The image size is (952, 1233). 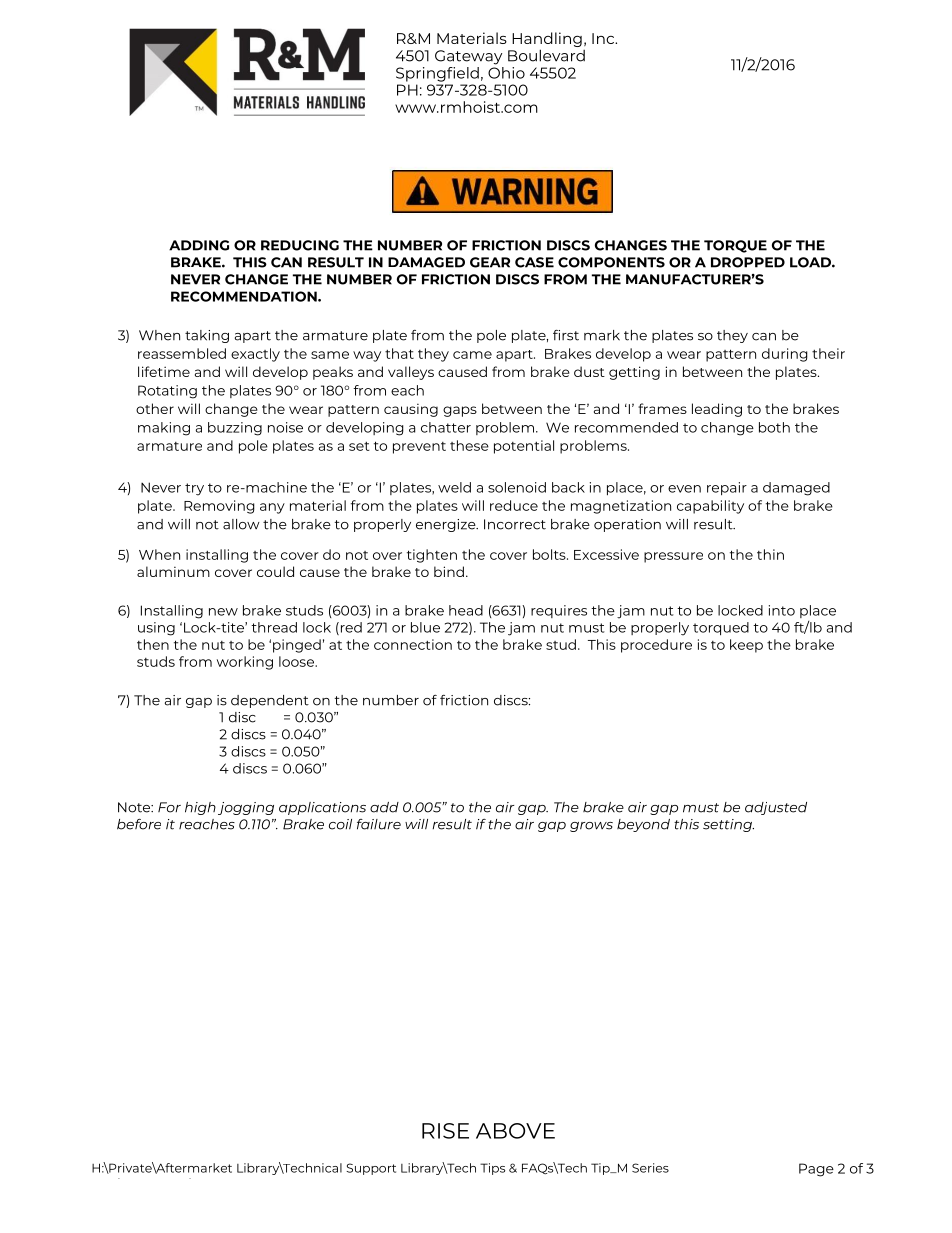 What do you see at coordinates (223, 612) in the image?
I see `new` at bounding box center [223, 612].
